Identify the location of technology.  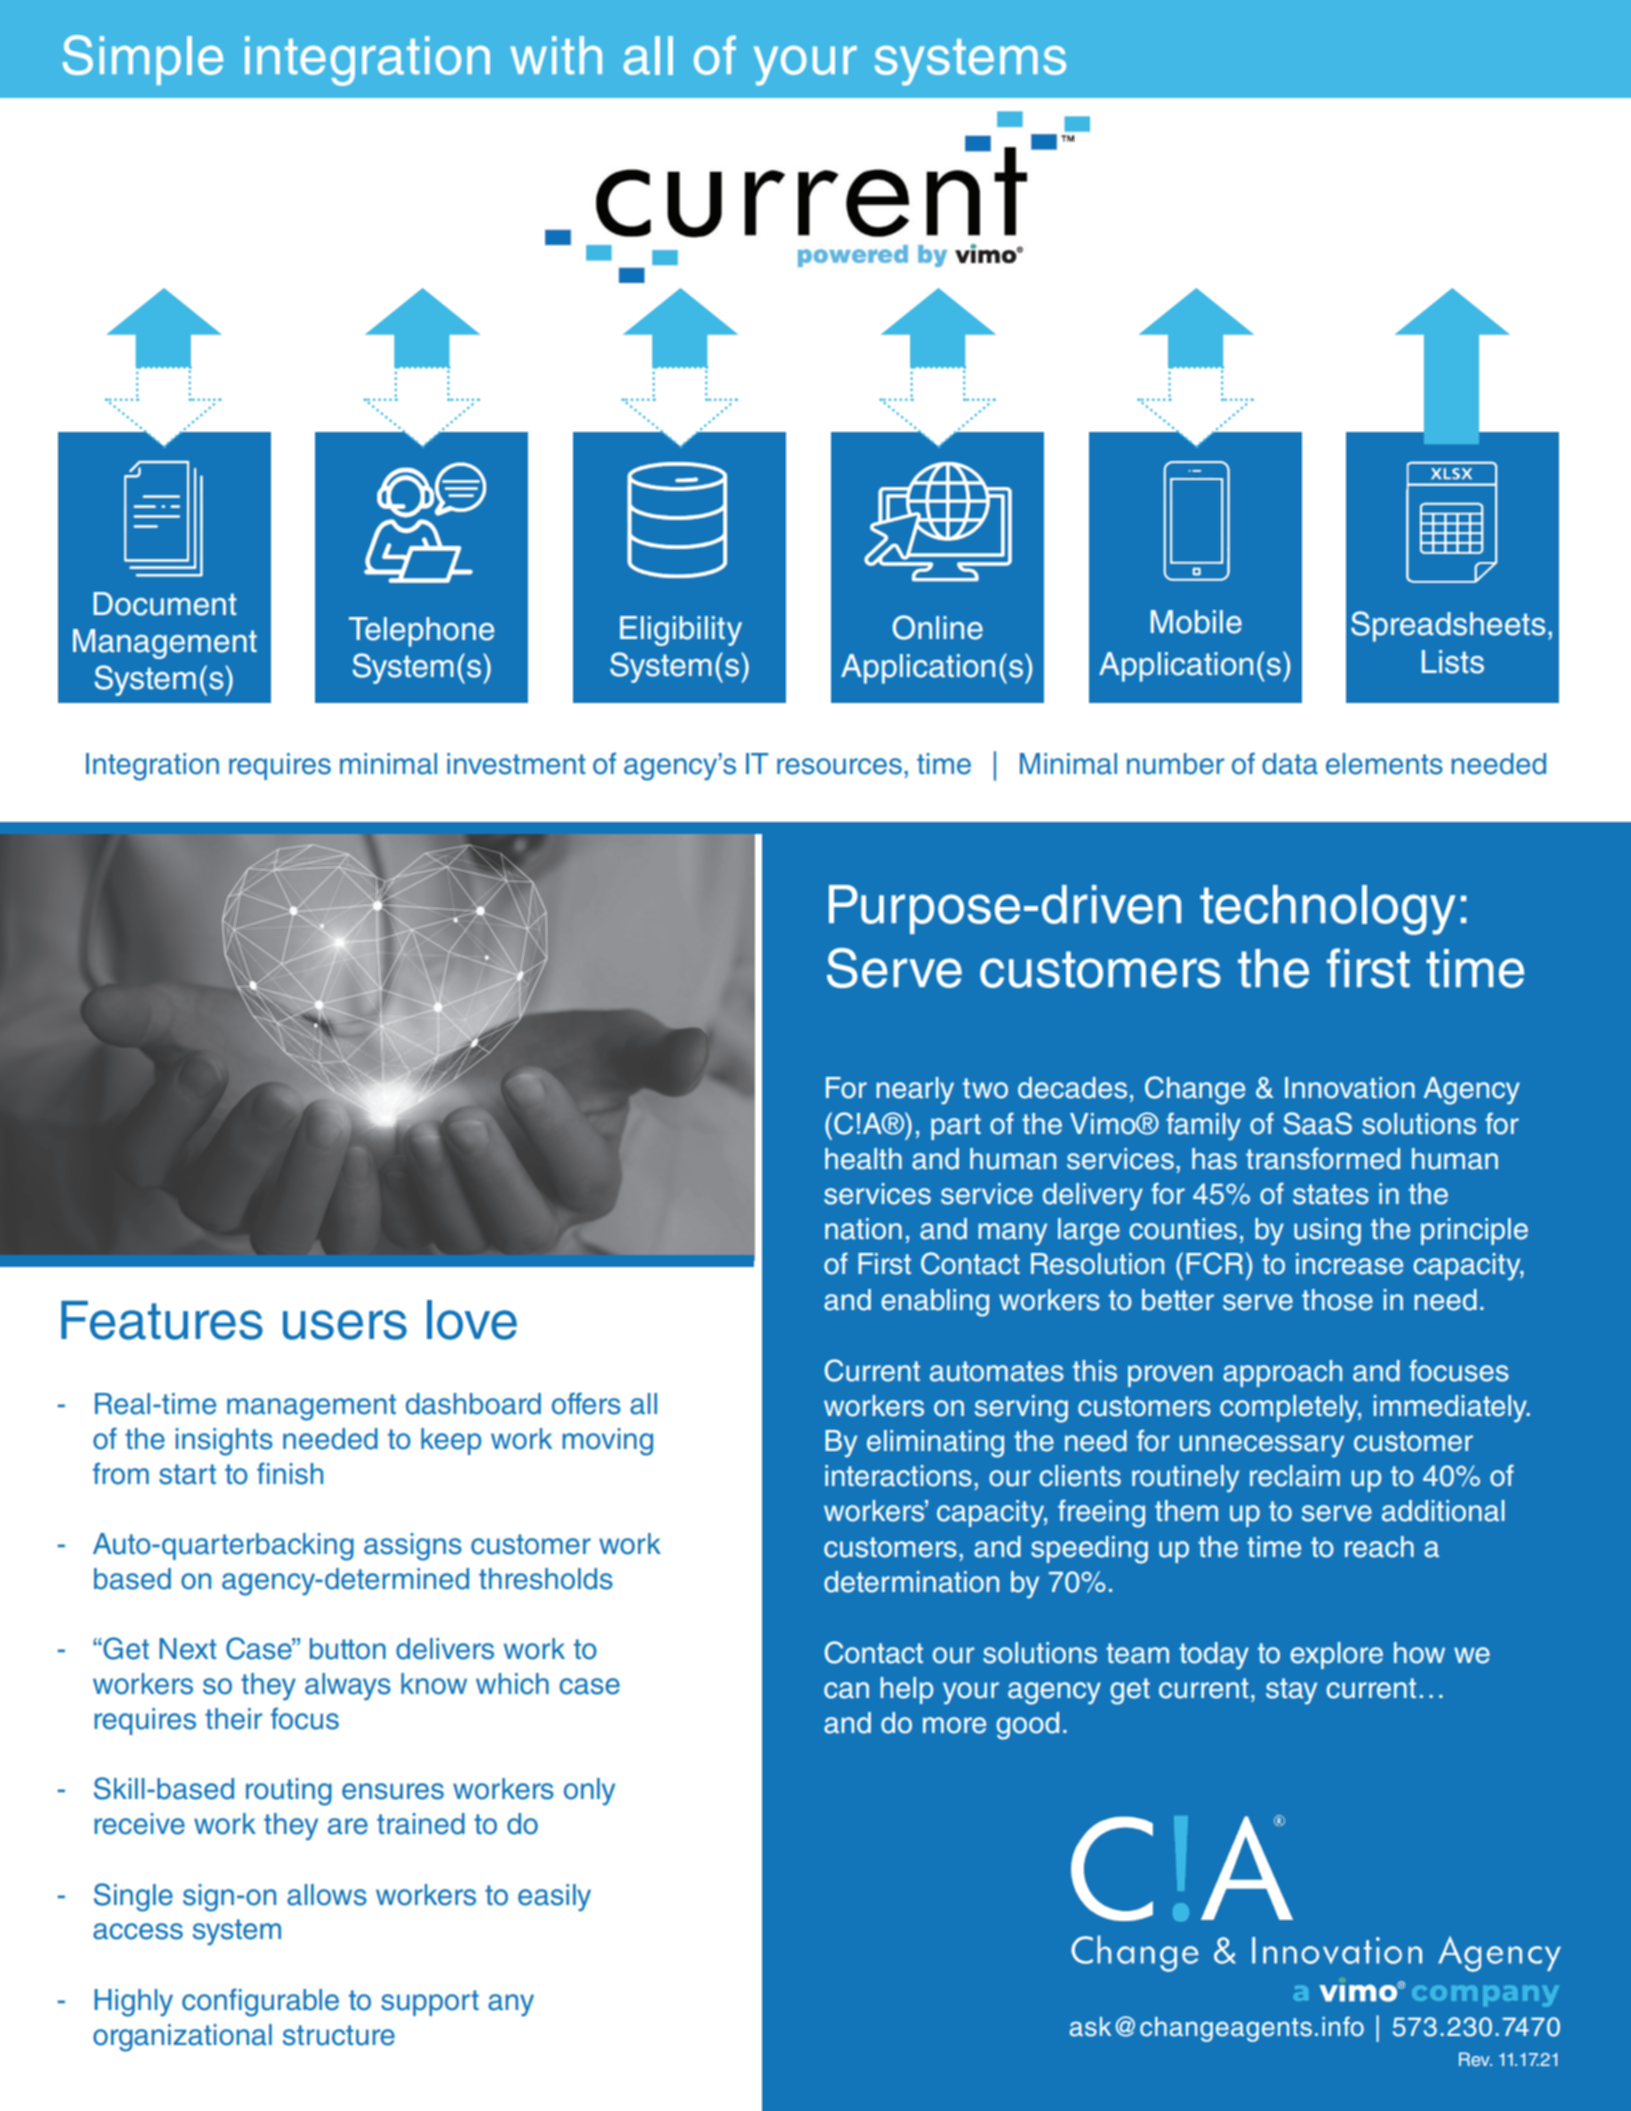
(1327, 910).
